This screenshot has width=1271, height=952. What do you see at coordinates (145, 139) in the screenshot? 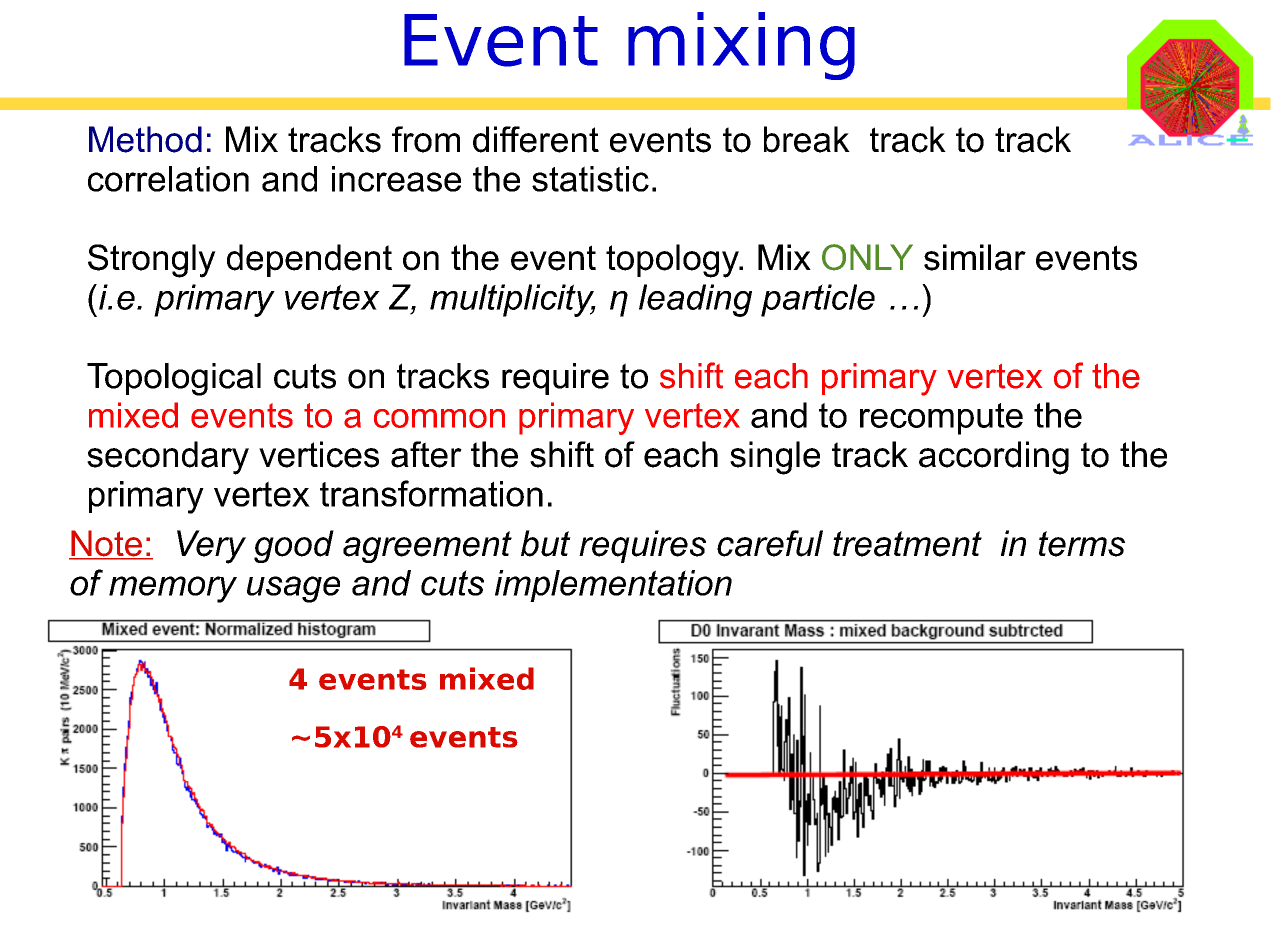
I see `Method` at bounding box center [145, 139].
